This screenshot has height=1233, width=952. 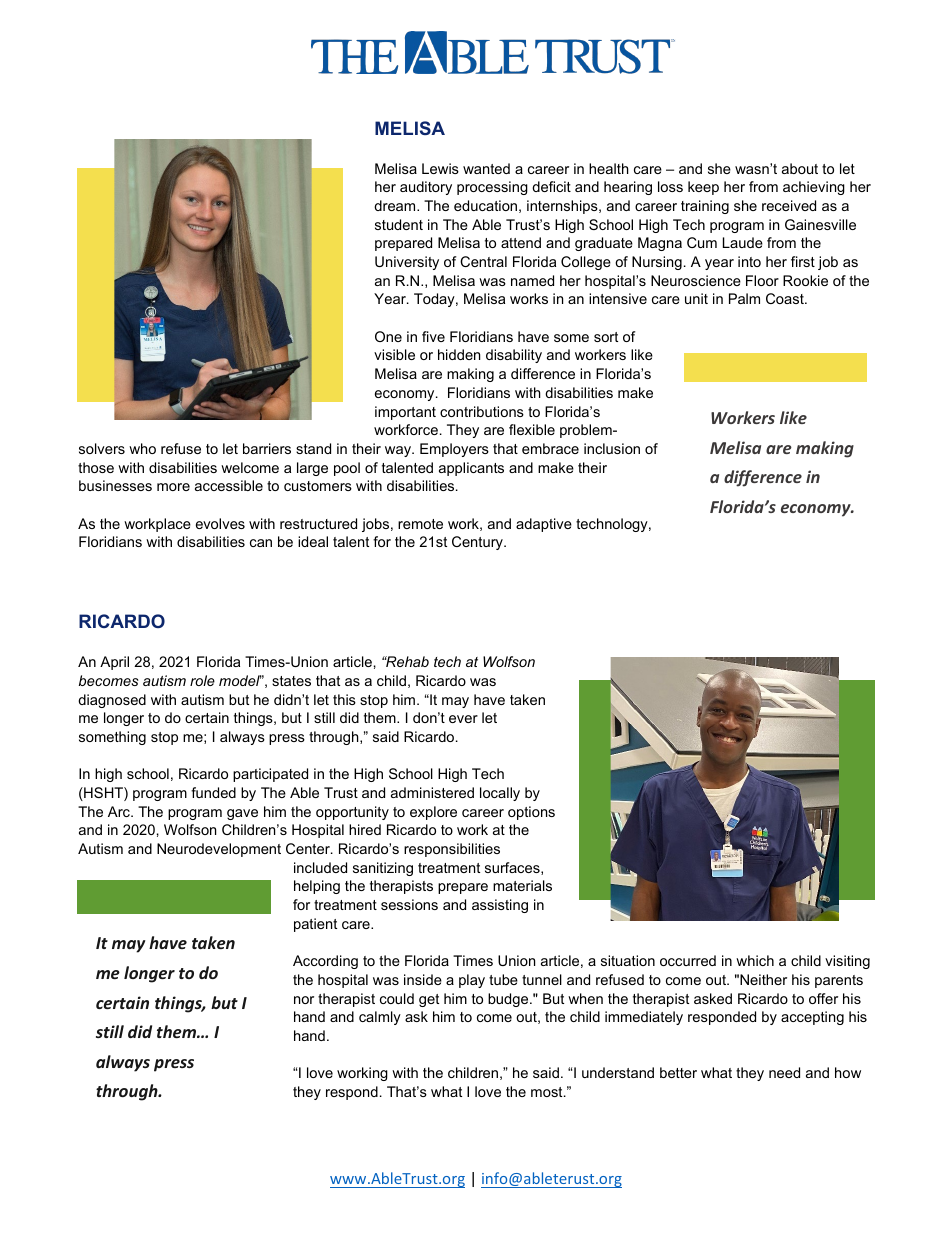 I want to click on inclusion, so click(x=612, y=448).
